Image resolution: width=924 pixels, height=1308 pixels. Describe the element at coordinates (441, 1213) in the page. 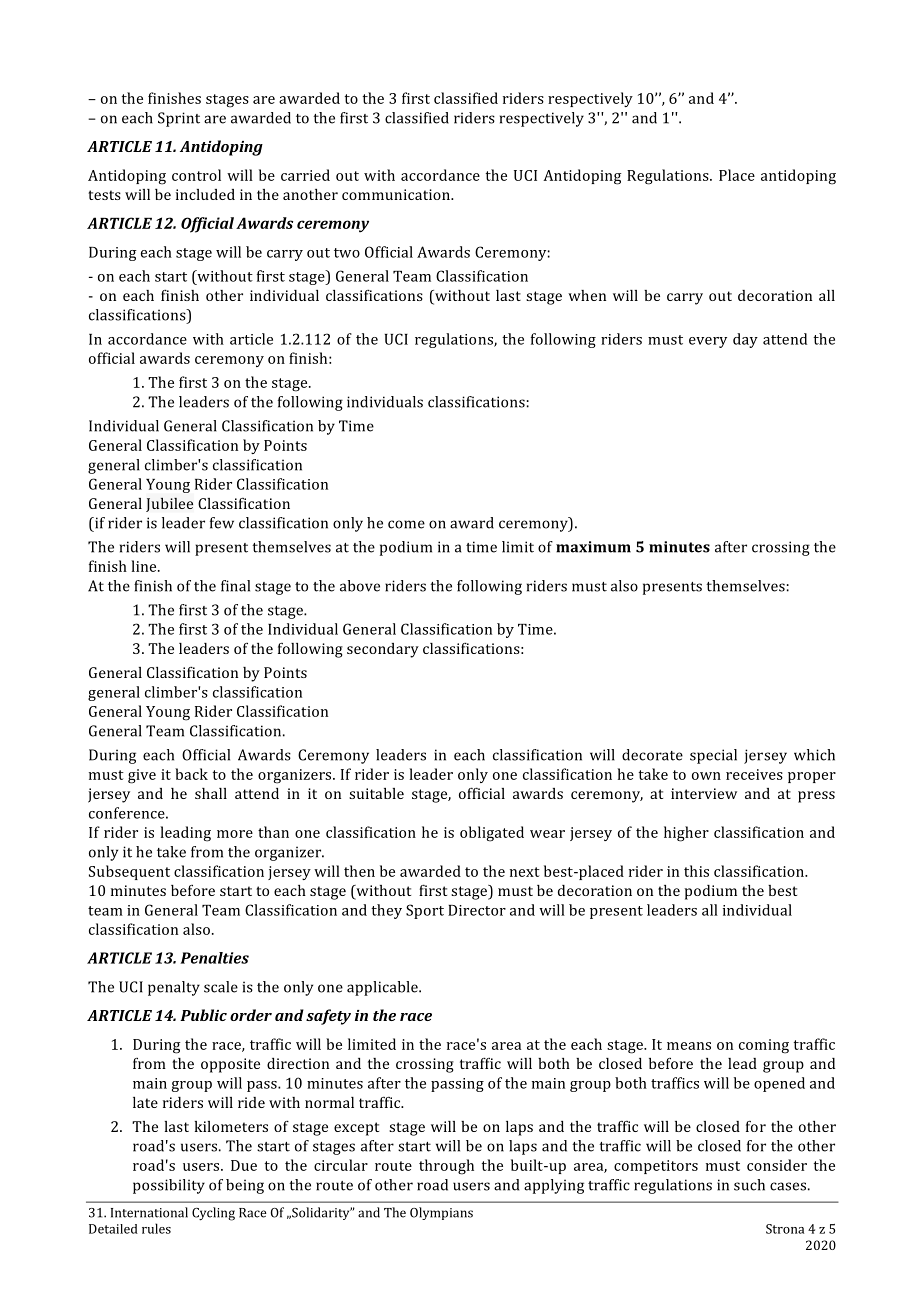

I see `Olympians` at that location.
